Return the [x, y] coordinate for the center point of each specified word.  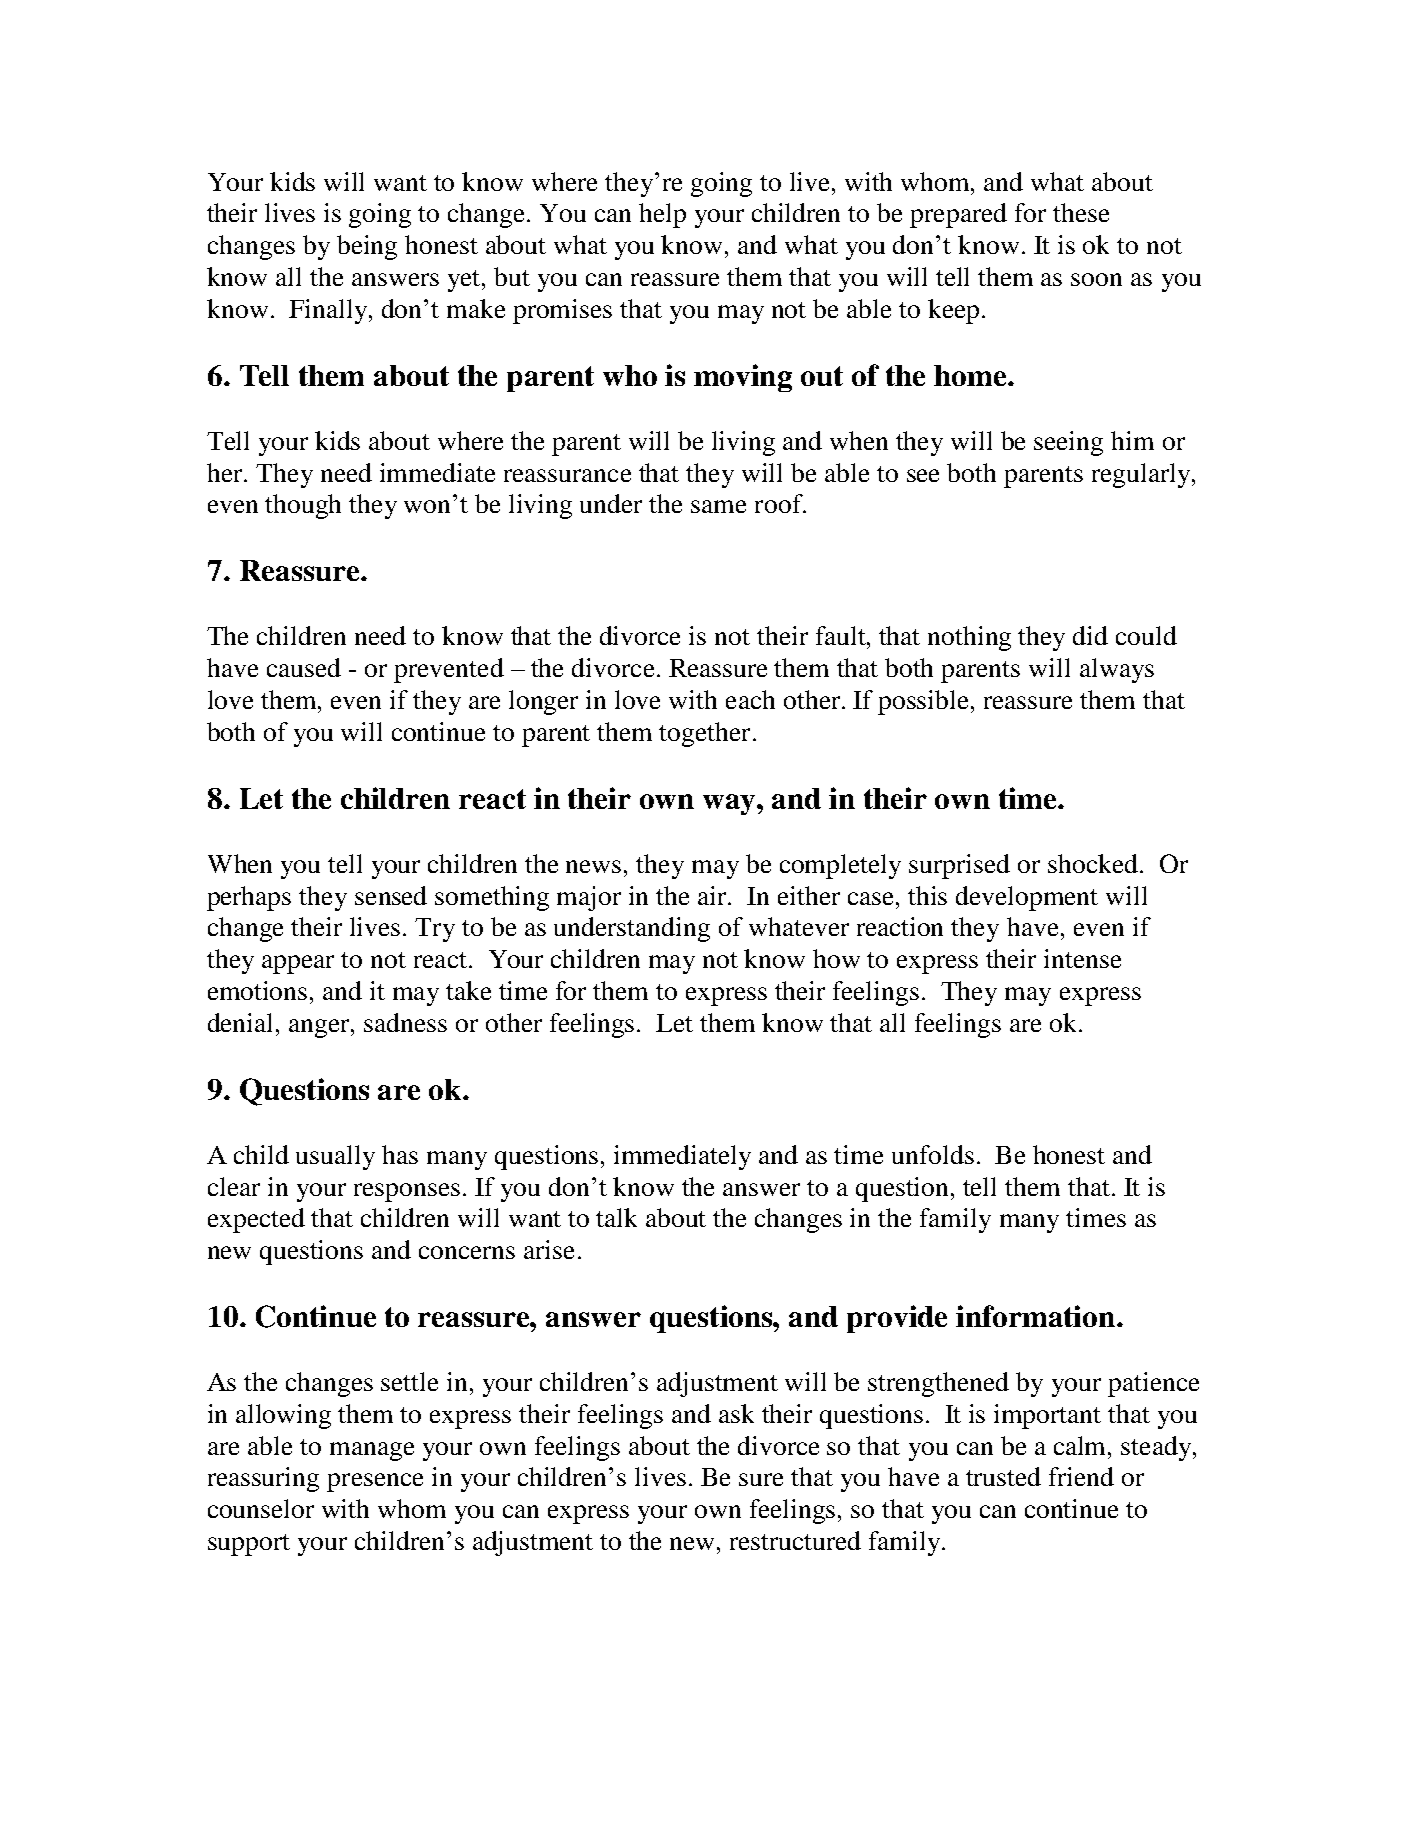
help [662, 215]
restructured [795, 1540]
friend [1081, 1476]
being [367, 247]
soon [1096, 279]
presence [375, 1482]
